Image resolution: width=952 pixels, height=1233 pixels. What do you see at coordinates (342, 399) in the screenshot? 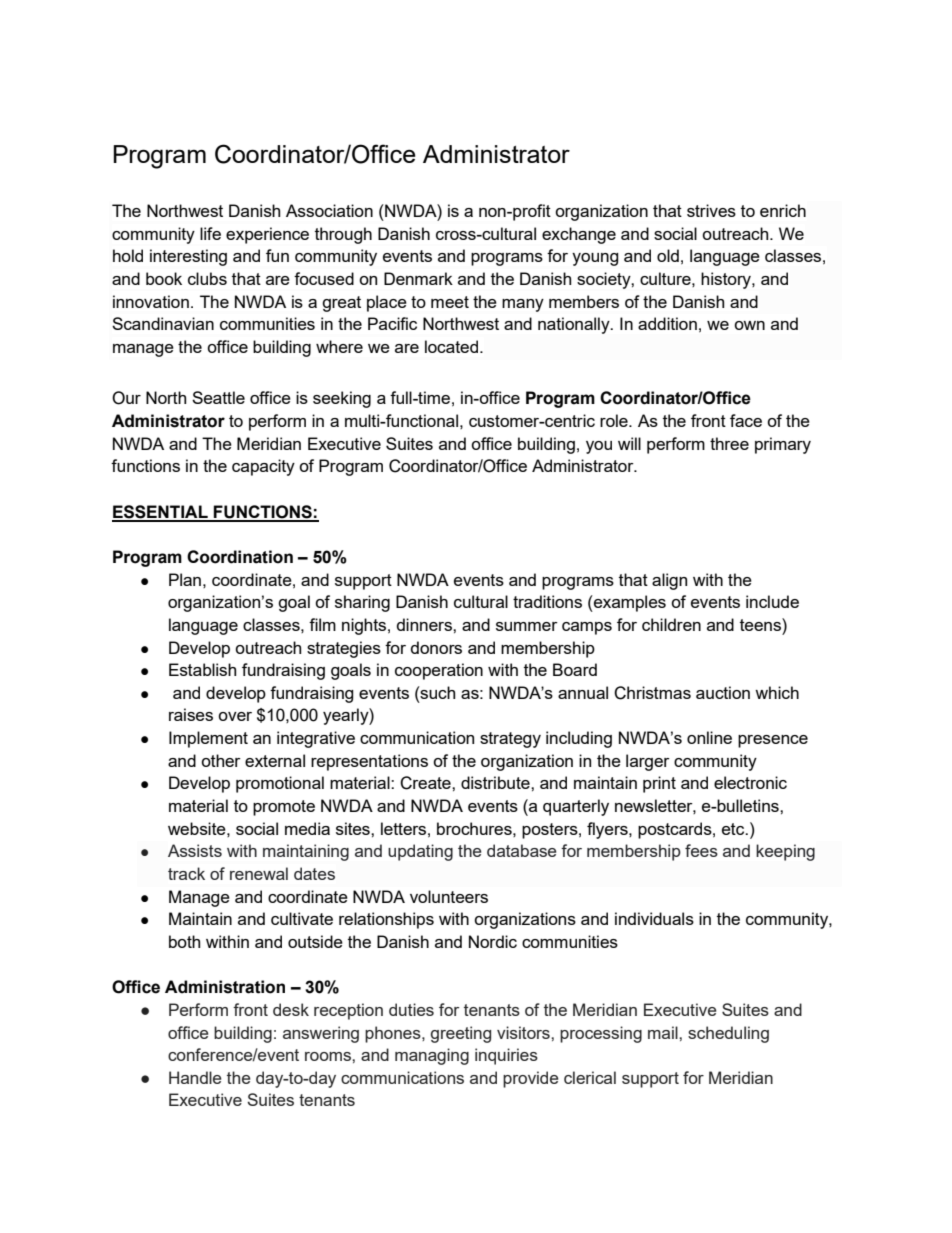
I see `seeking` at bounding box center [342, 399].
